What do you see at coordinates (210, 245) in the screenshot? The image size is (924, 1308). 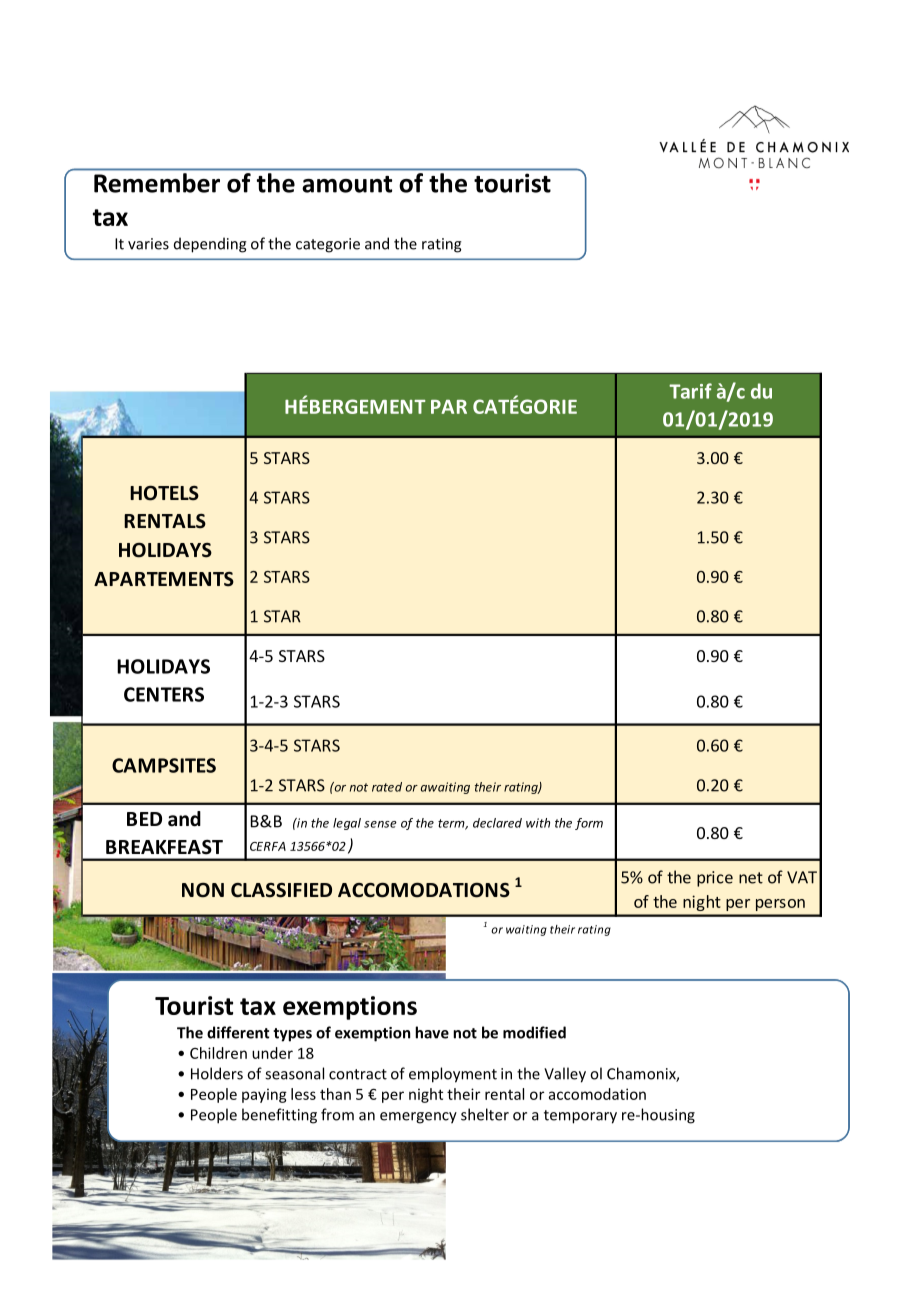 I see `depending` at bounding box center [210, 245].
